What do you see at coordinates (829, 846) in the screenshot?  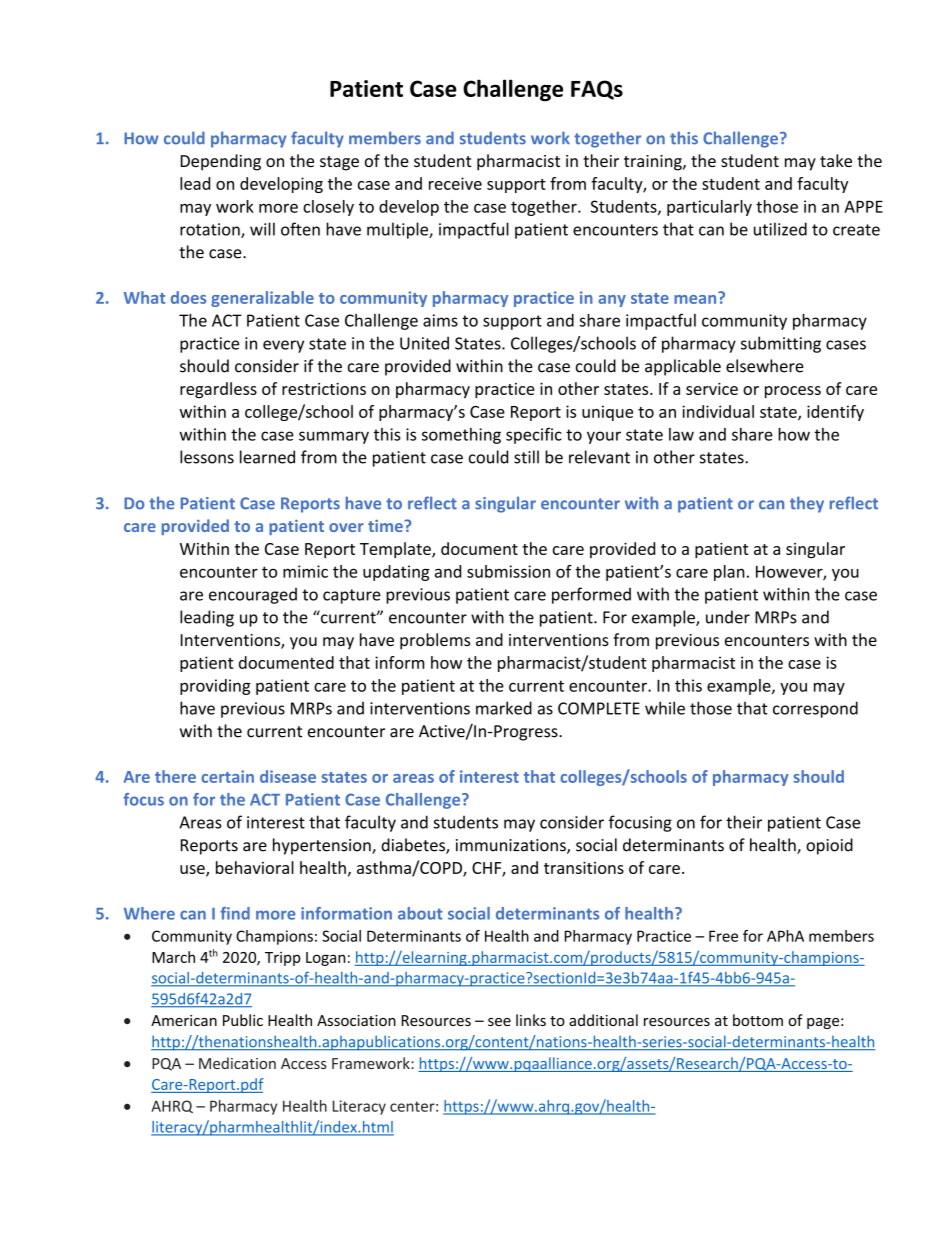 I see `opioid` at bounding box center [829, 846].
